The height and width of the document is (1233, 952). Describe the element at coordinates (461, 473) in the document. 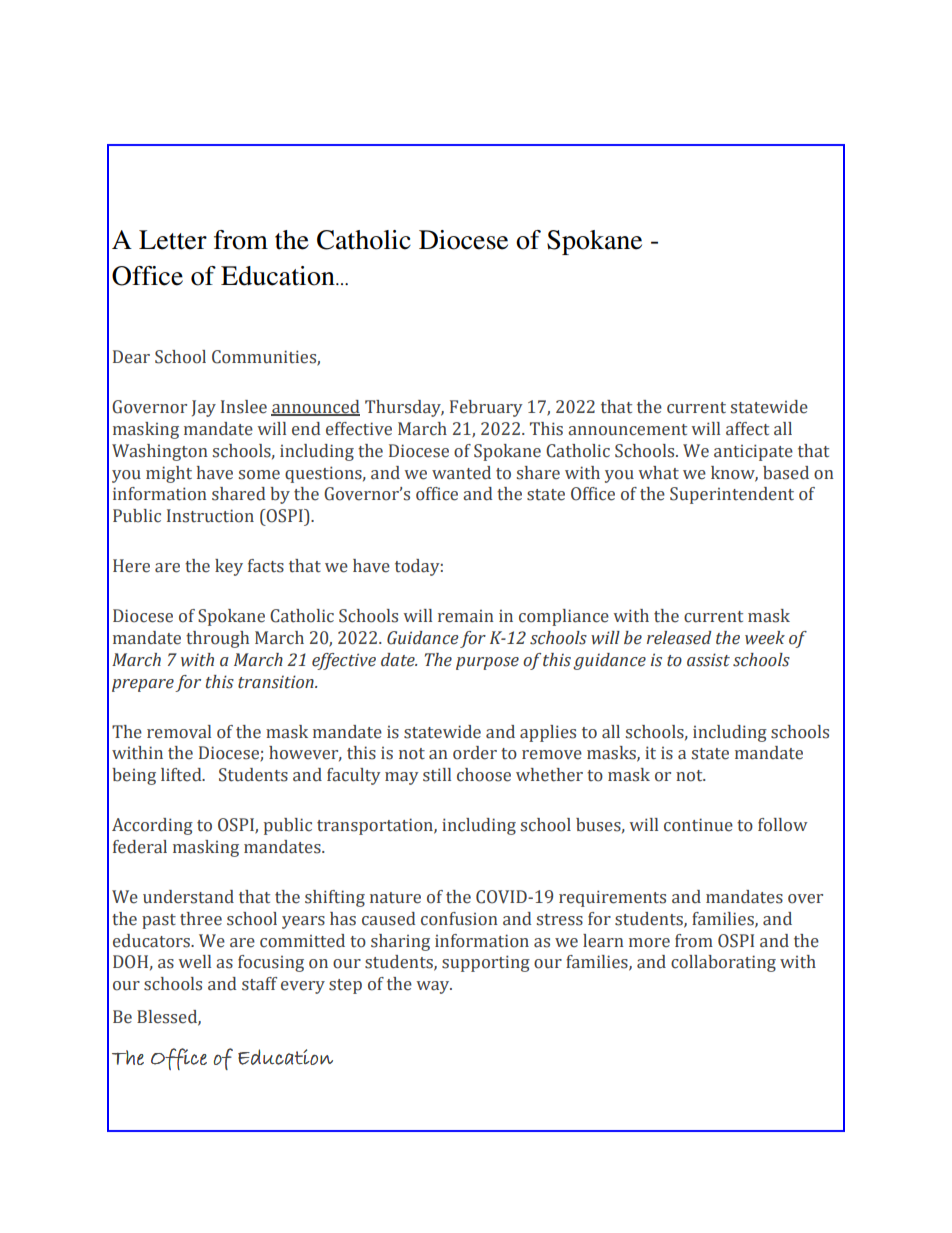

I see `wanted` at that location.
